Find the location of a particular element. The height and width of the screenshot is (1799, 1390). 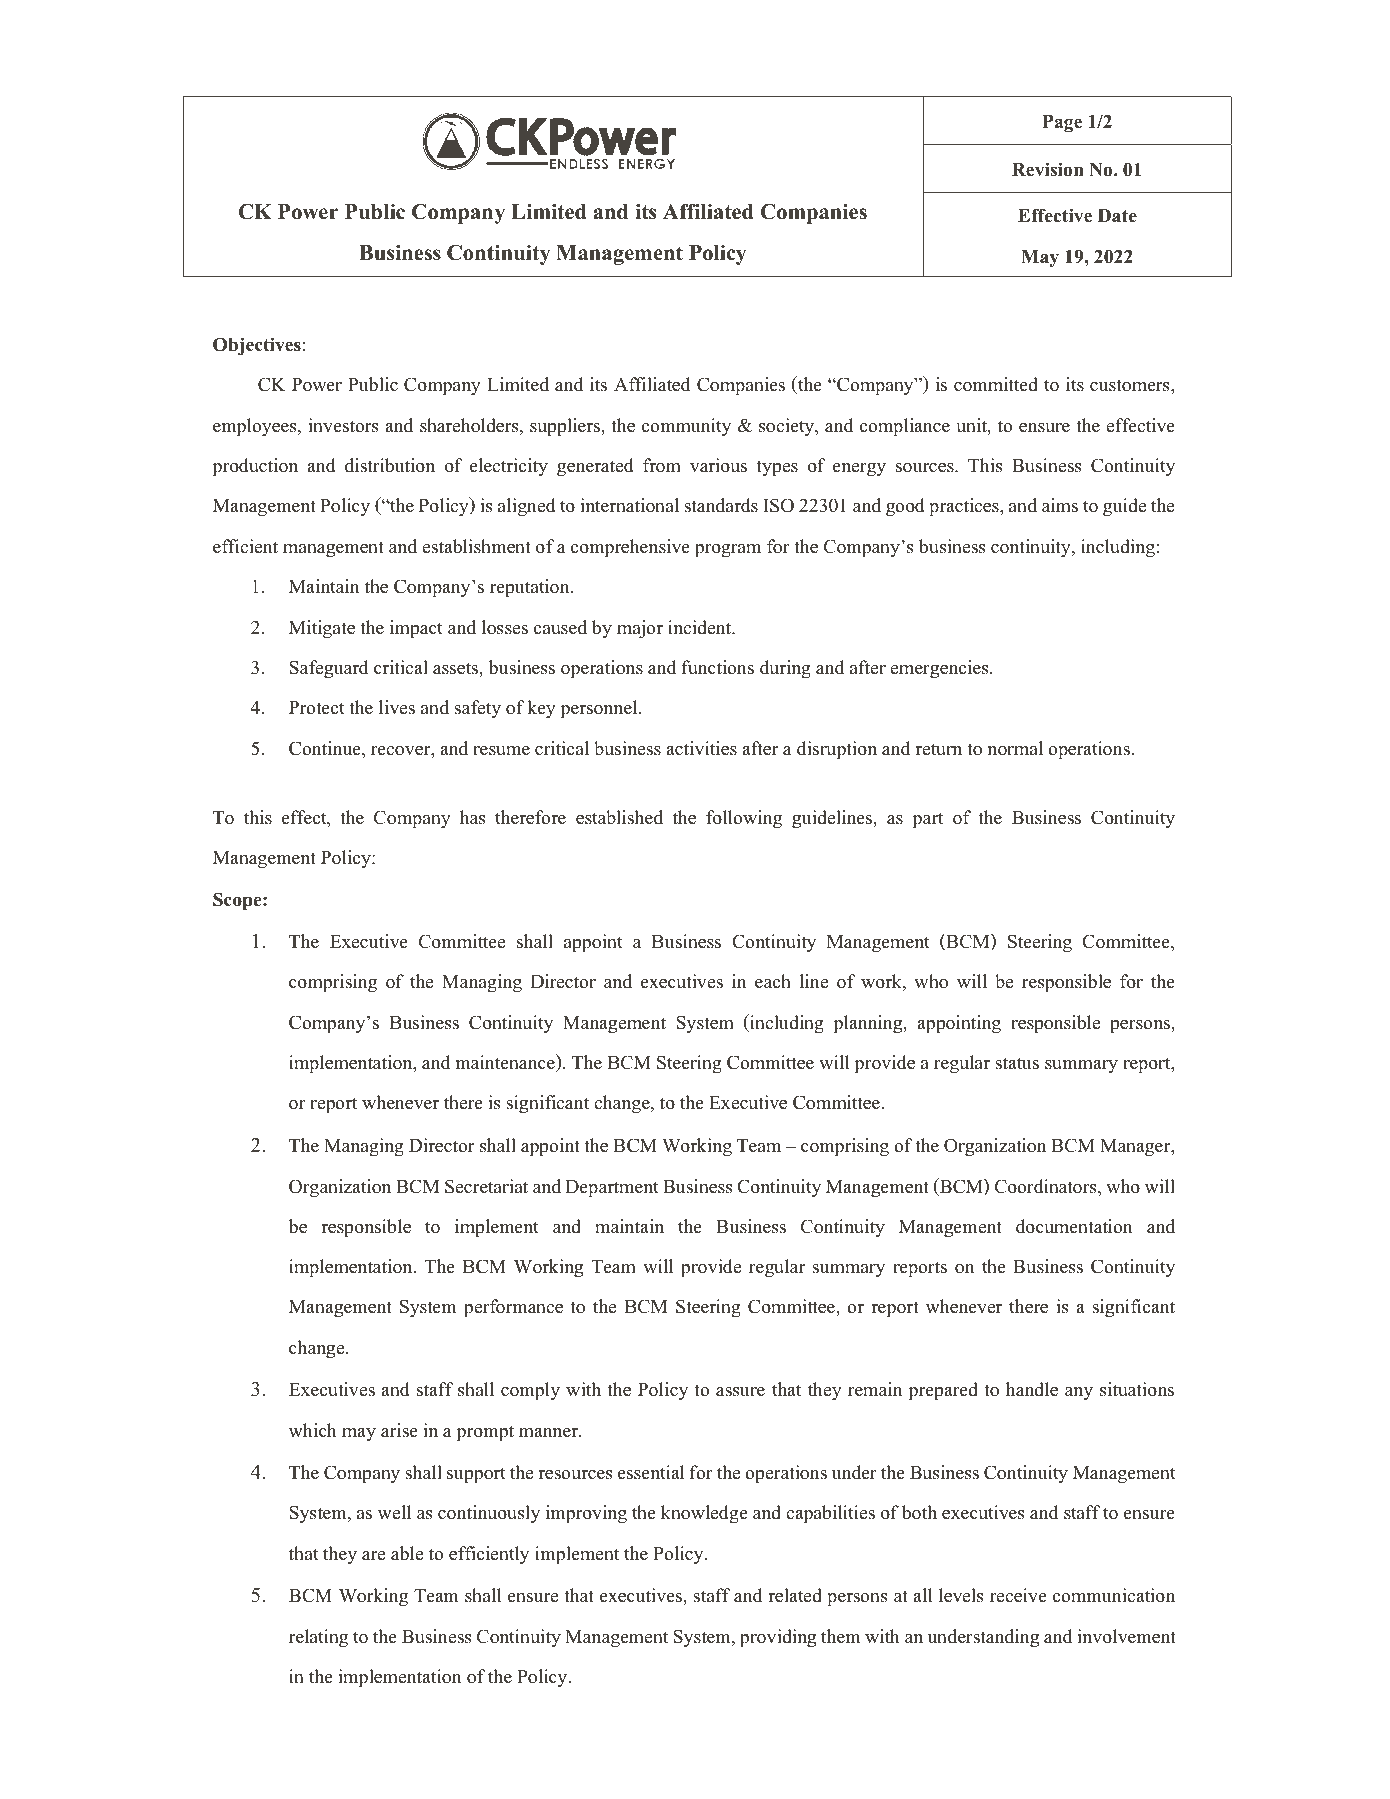

receive is located at coordinates (1018, 1595).
